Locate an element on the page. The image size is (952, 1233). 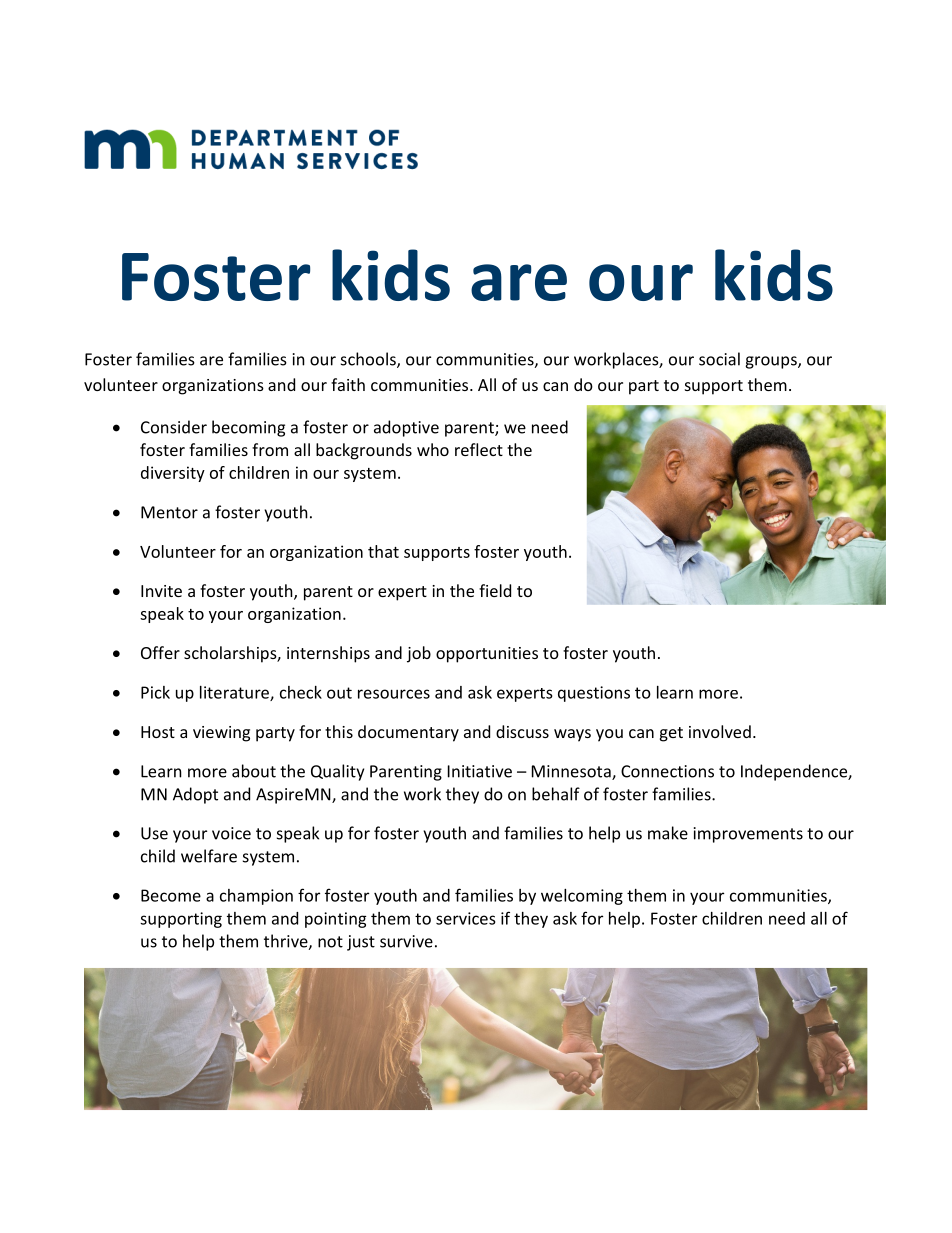
becoming is located at coordinates (248, 428).
